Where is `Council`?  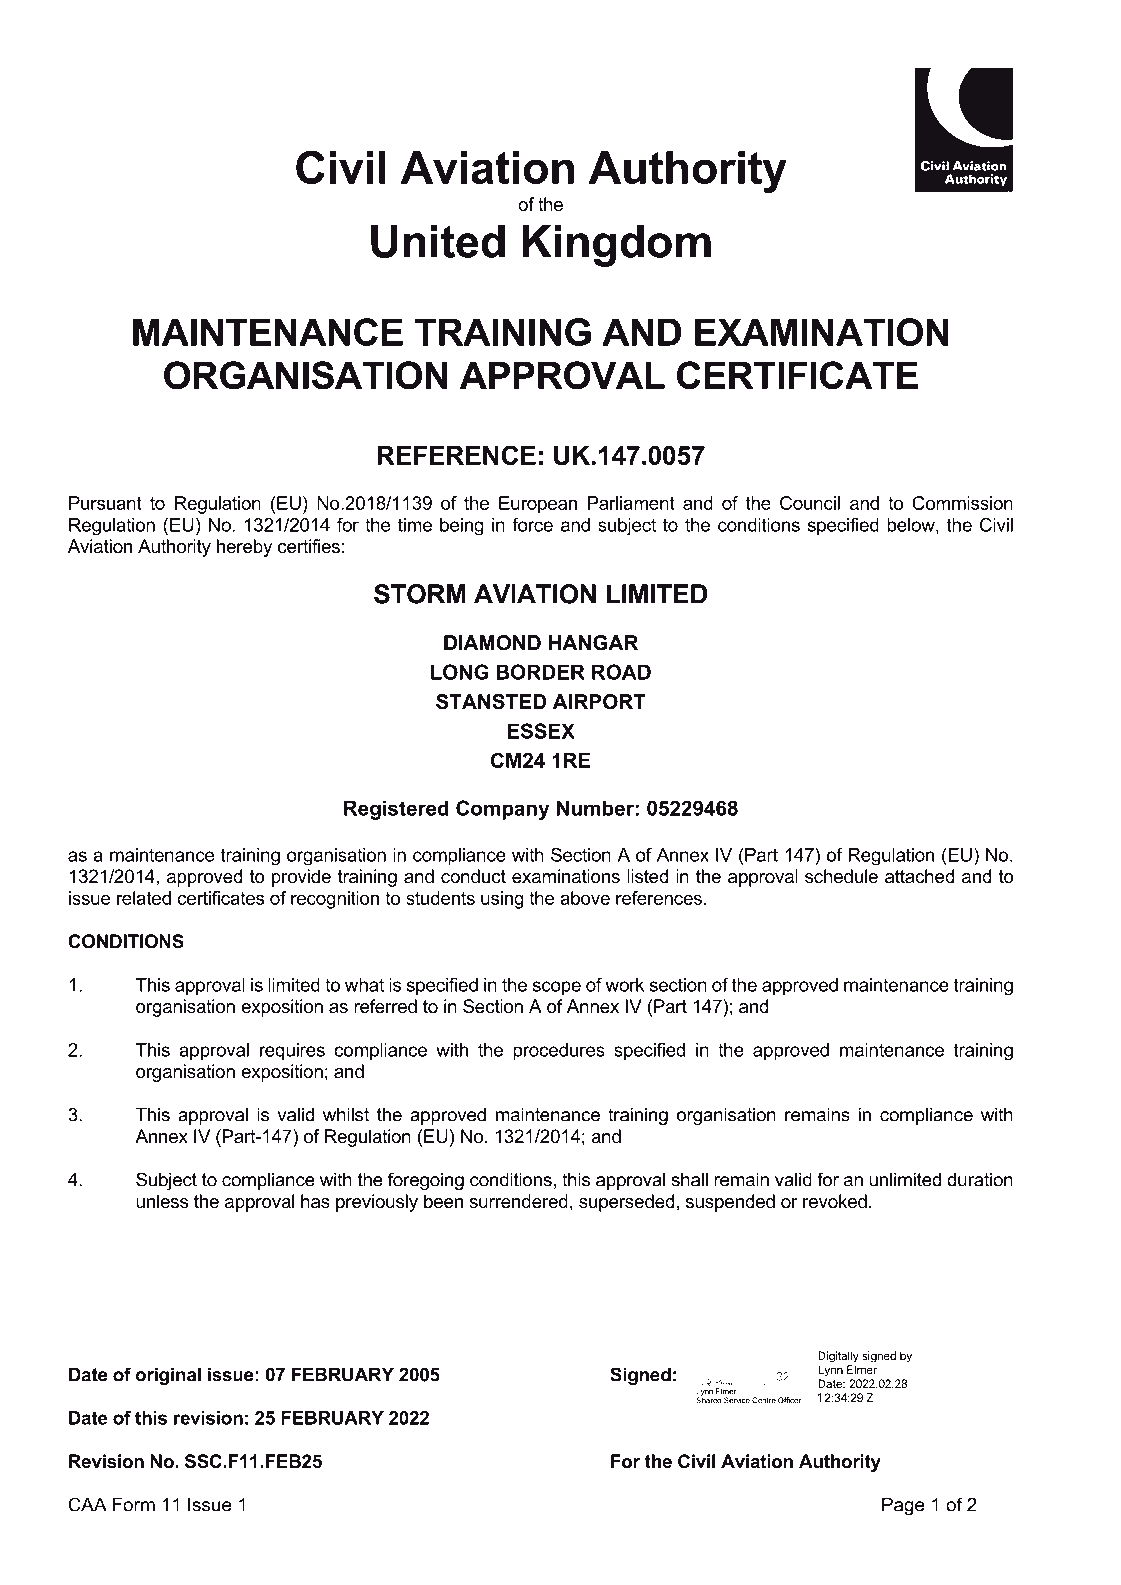 Council is located at coordinates (810, 503).
